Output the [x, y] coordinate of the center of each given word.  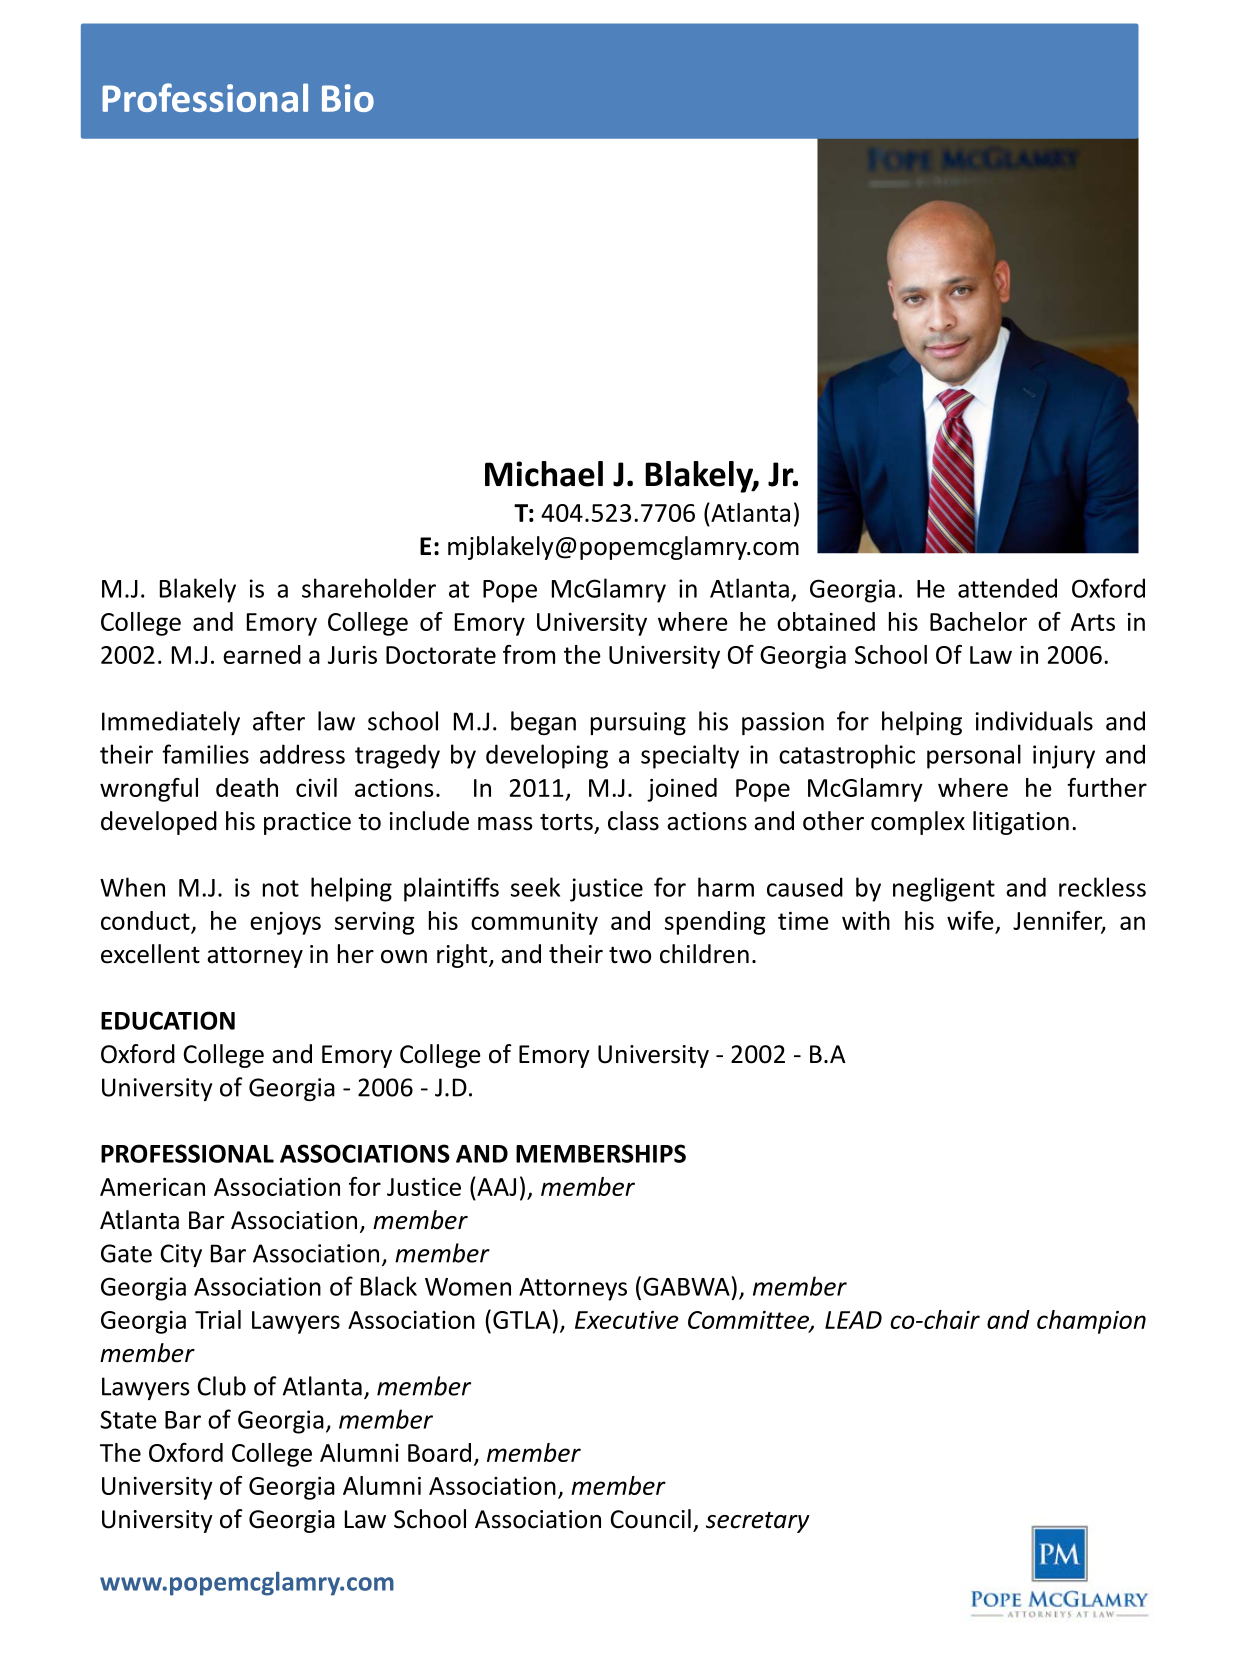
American [152, 1187]
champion [1091, 1322]
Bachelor [978, 621]
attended [1007, 588]
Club [222, 1386]
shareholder [369, 588]
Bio [348, 98]
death [247, 787]
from [529, 654]
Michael [544, 474]
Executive [627, 1320]
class [633, 821]
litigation [1021, 823]
